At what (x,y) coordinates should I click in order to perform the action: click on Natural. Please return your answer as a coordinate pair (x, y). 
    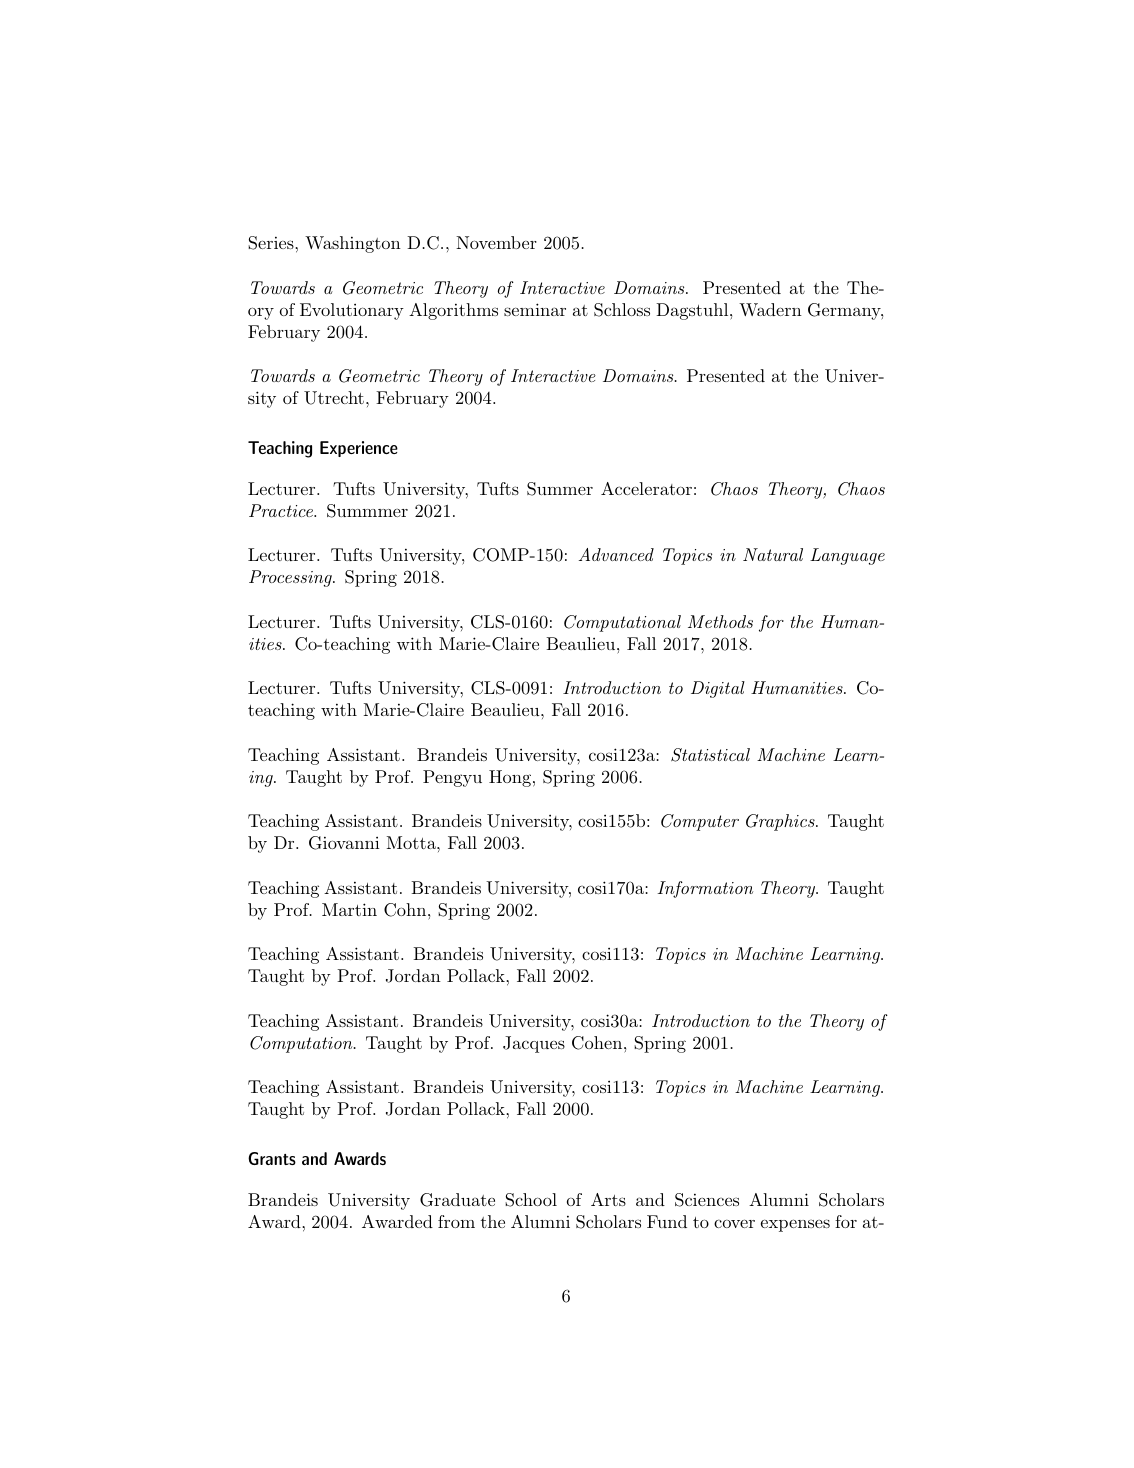
    Looking at the image, I should click on (773, 554).
